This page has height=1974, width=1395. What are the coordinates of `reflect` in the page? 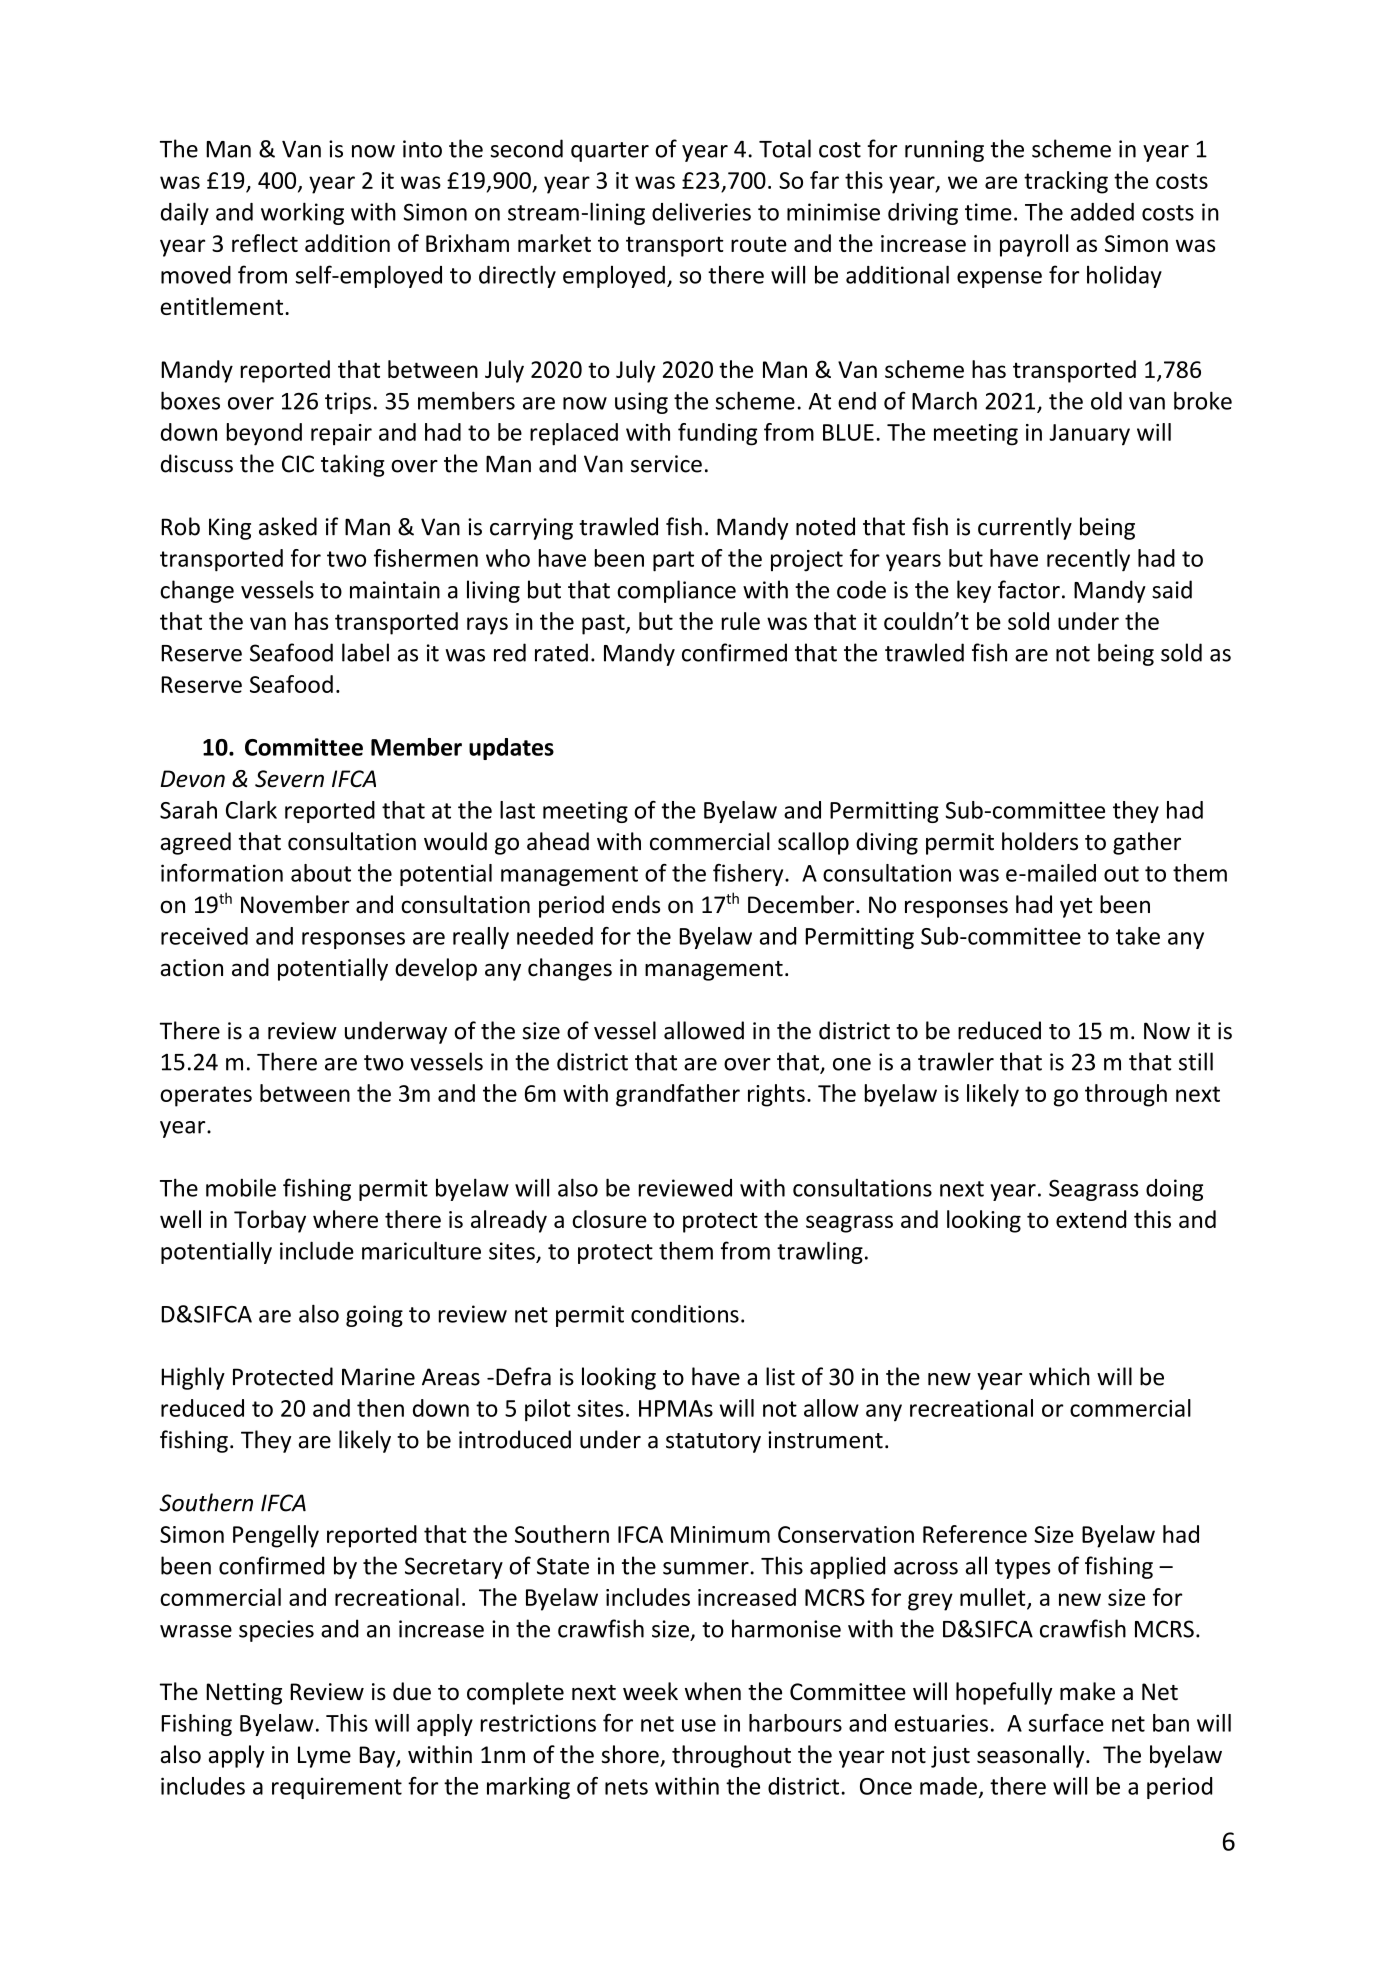 It's located at (265, 243).
